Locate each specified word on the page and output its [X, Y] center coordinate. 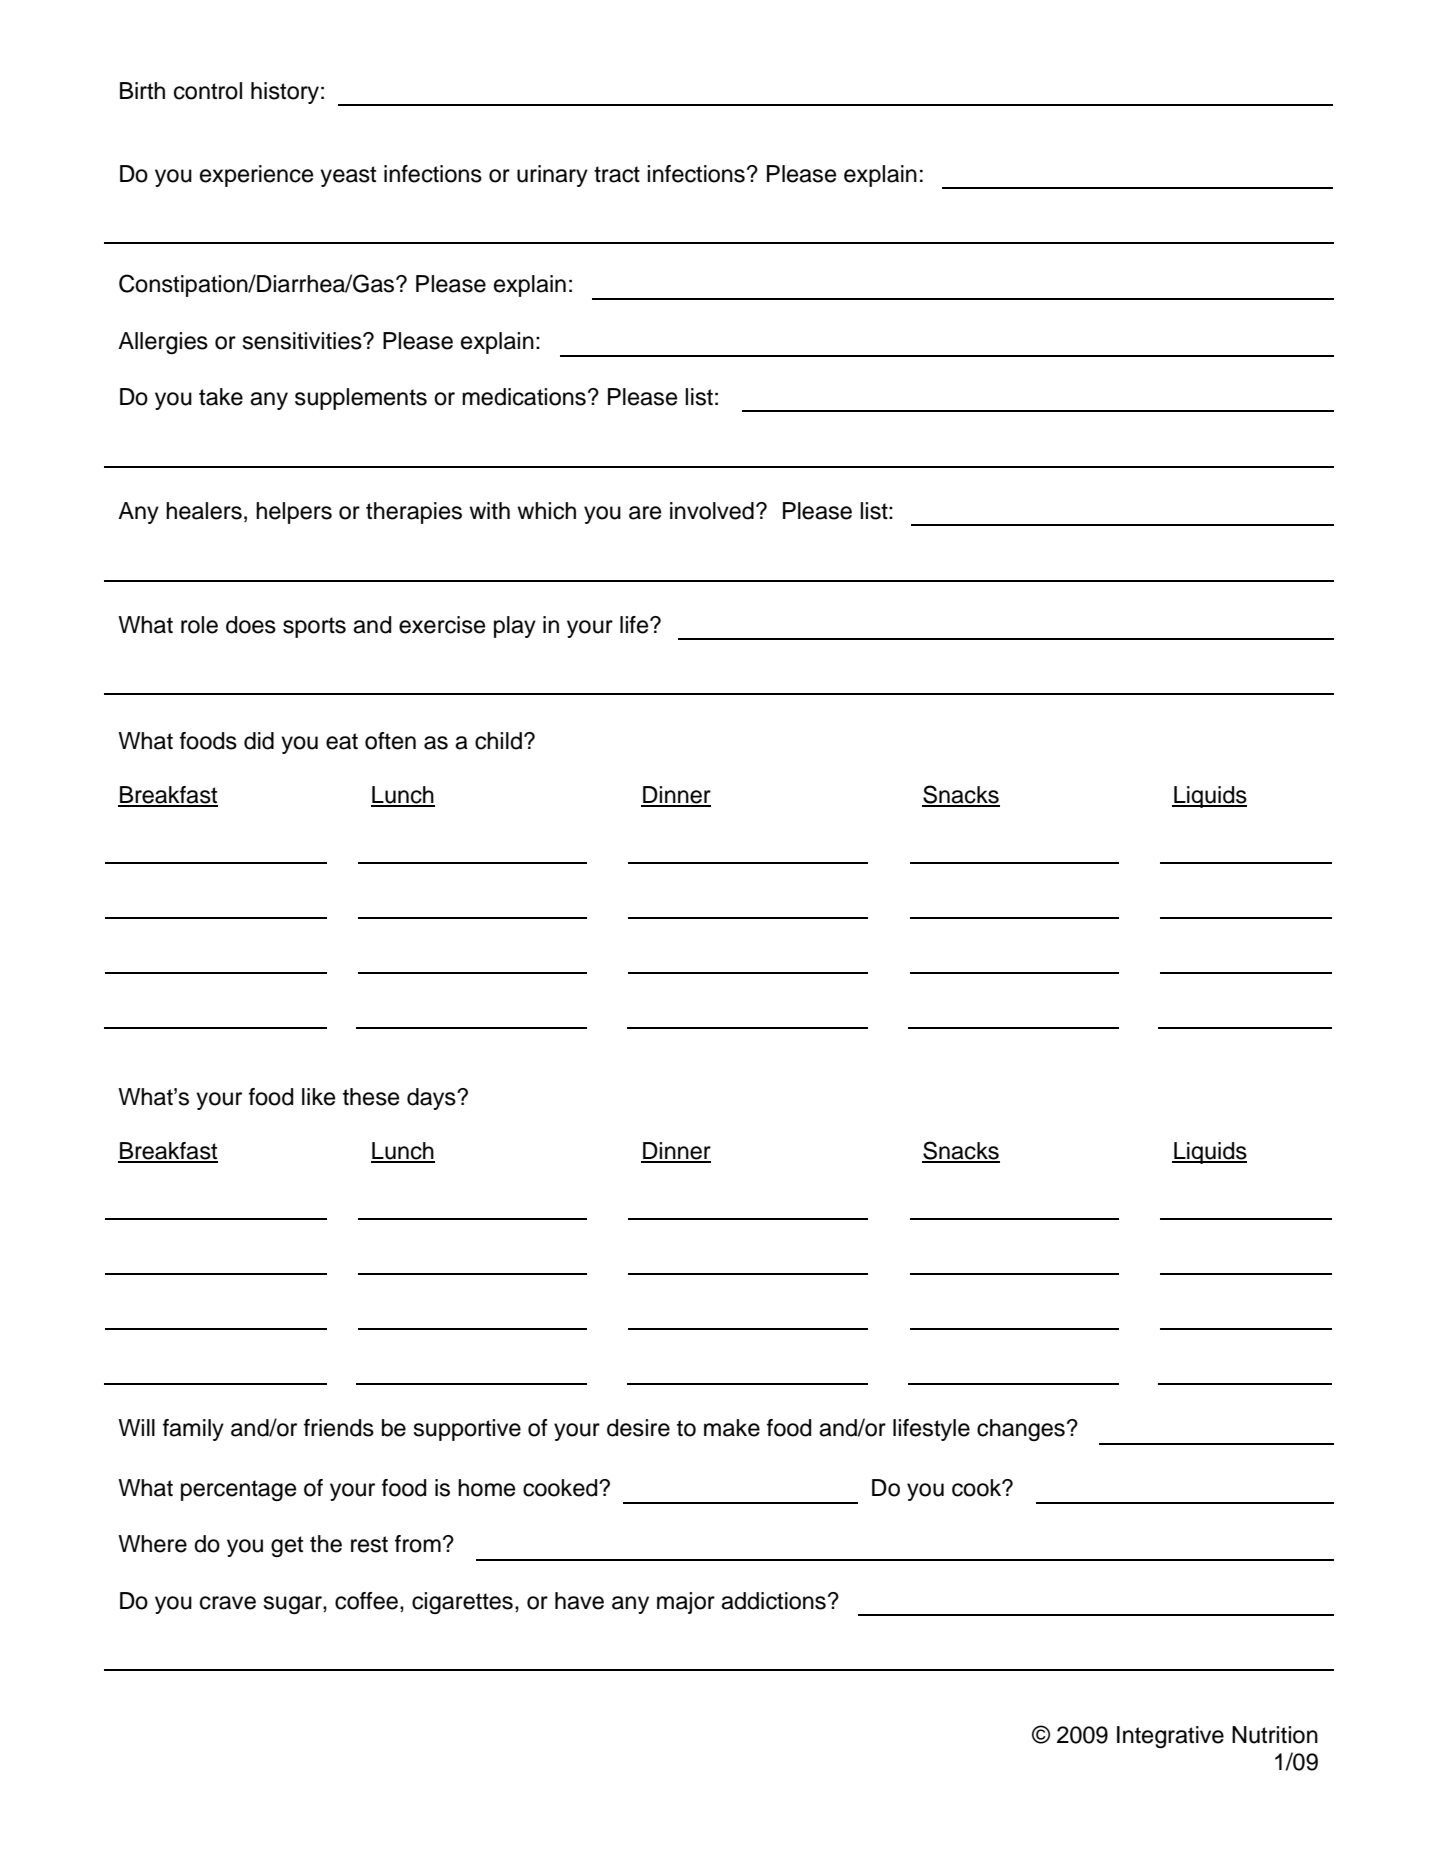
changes [1021, 1430]
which [546, 511]
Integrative [1170, 1737]
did [259, 741]
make [732, 1428]
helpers [294, 513]
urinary [552, 176]
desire [638, 1428]
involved [712, 511]
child [498, 741]
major [686, 1603]
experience [256, 176]
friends [339, 1428]
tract [617, 174]
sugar [294, 1605]
